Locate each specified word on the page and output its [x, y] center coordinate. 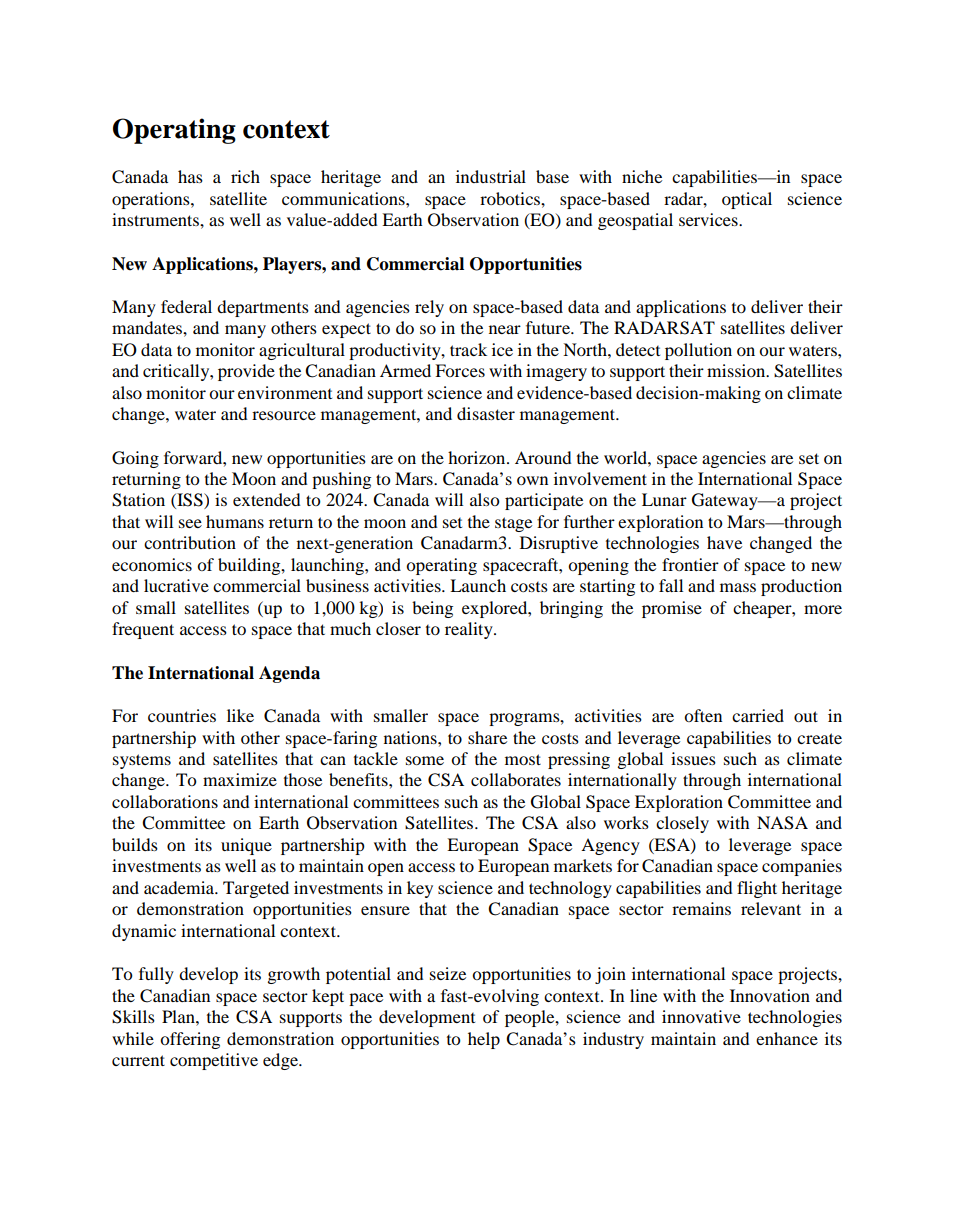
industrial [491, 176]
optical [747, 200]
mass [738, 587]
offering [190, 1040]
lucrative [176, 585]
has [190, 176]
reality [470, 630]
